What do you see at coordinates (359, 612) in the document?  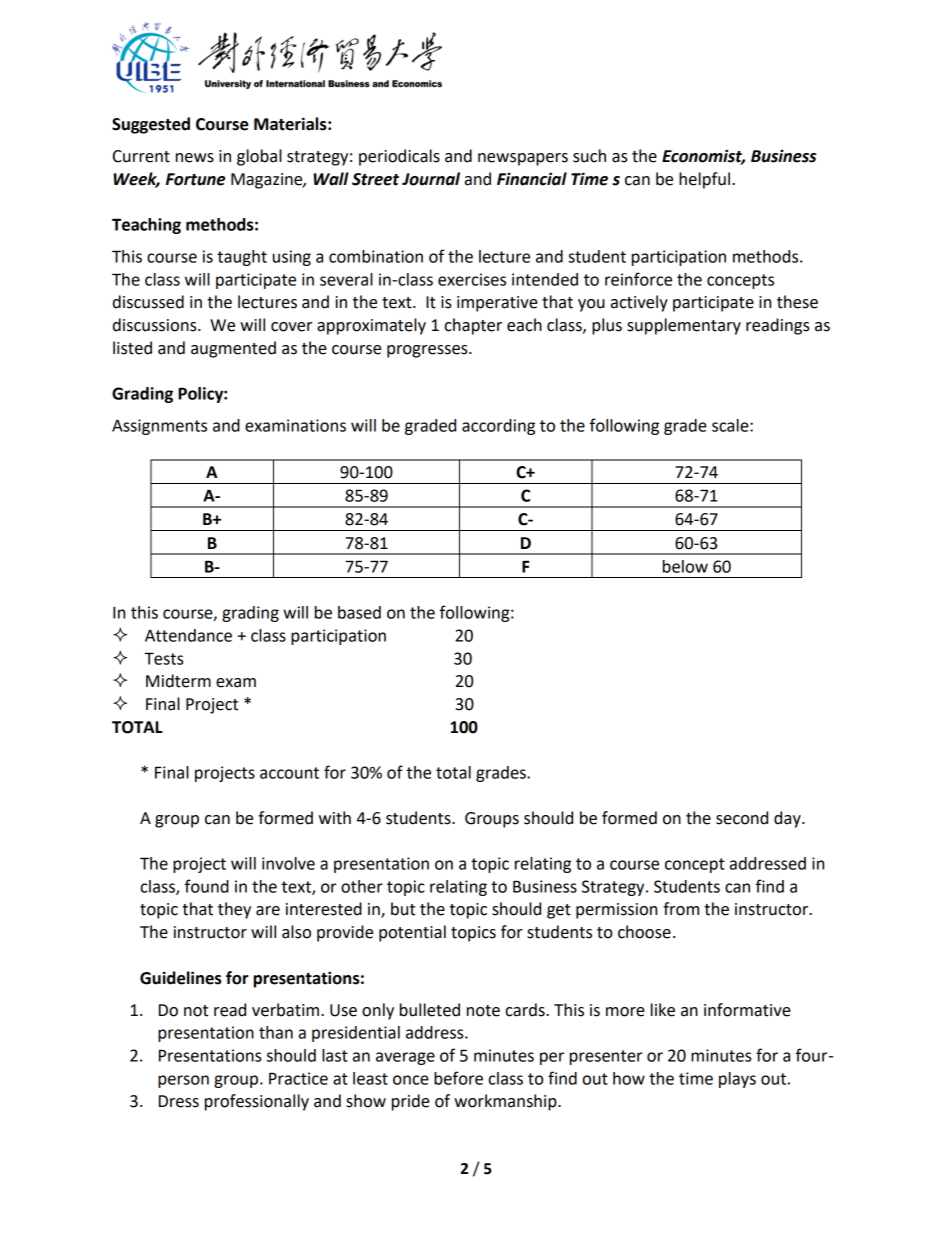 I see `based` at bounding box center [359, 612].
